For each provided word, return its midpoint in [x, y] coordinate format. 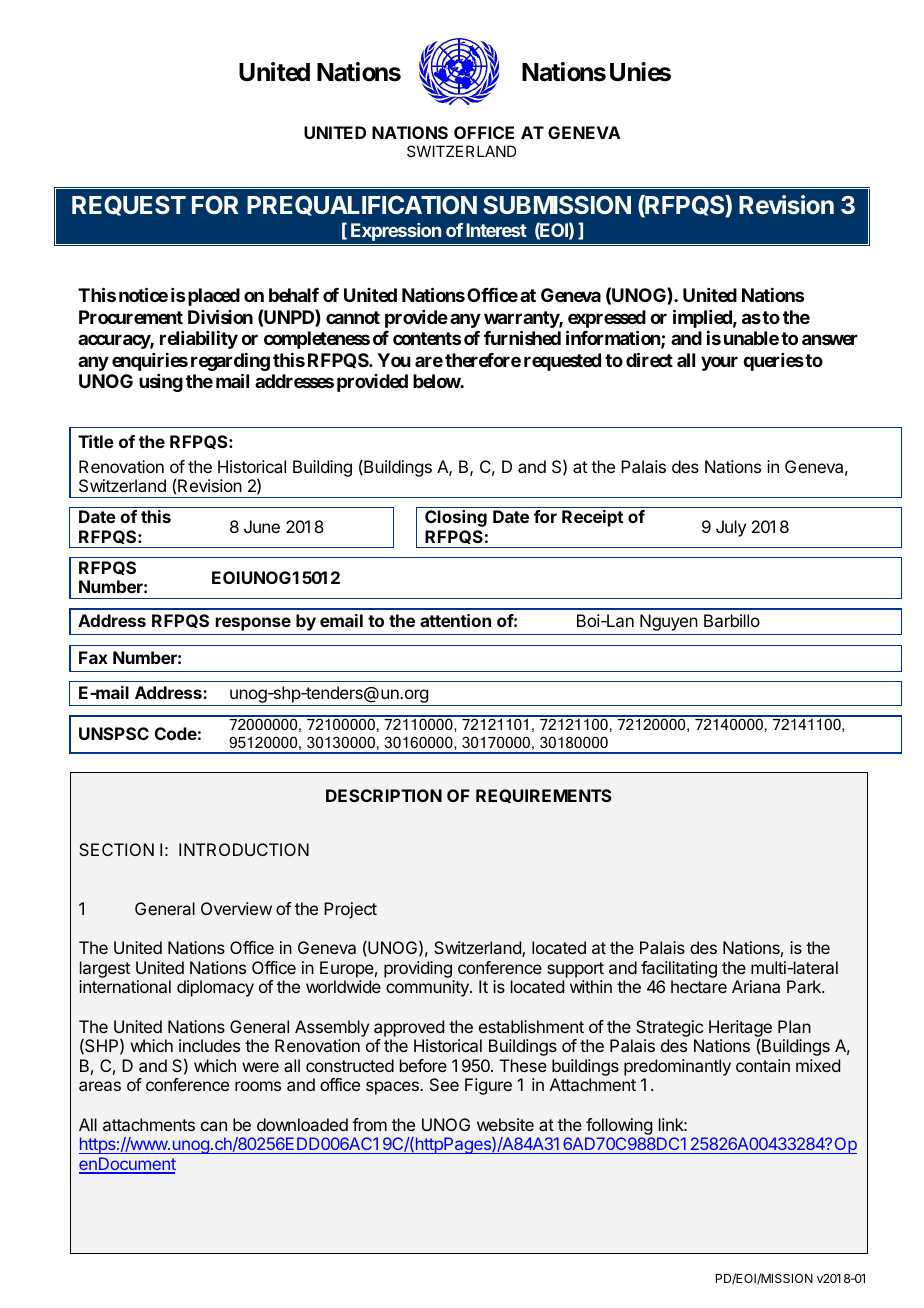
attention [455, 620]
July [731, 528]
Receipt [592, 518]
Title [96, 441]
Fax [93, 657]
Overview [236, 908]
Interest [496, 230]
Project [350, 910]
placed [214, 297]
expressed [606, 320]
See [444, 1084]
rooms [258, 1086]
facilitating [679, 969]
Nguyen [669, 622]
